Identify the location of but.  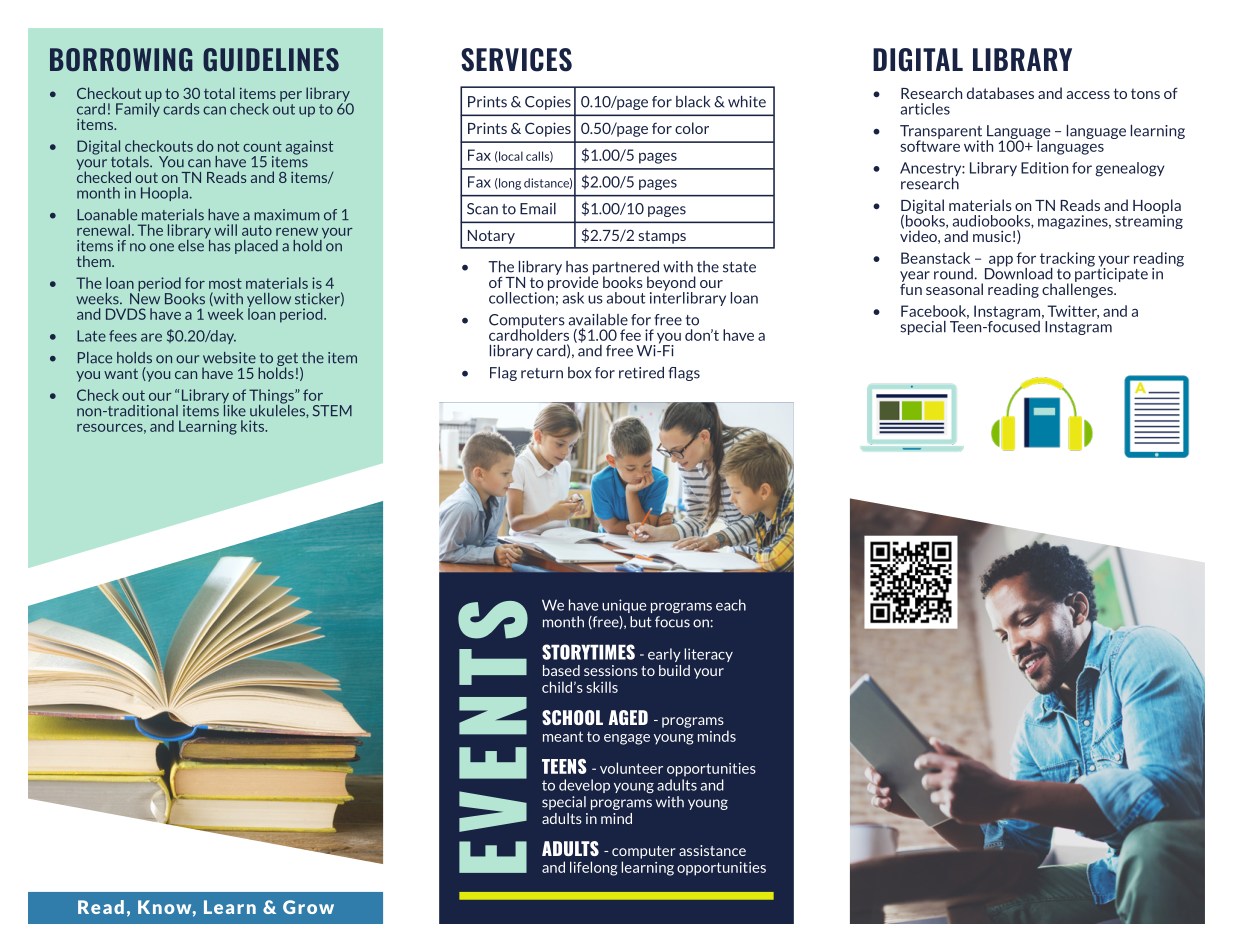
(641, 622).
